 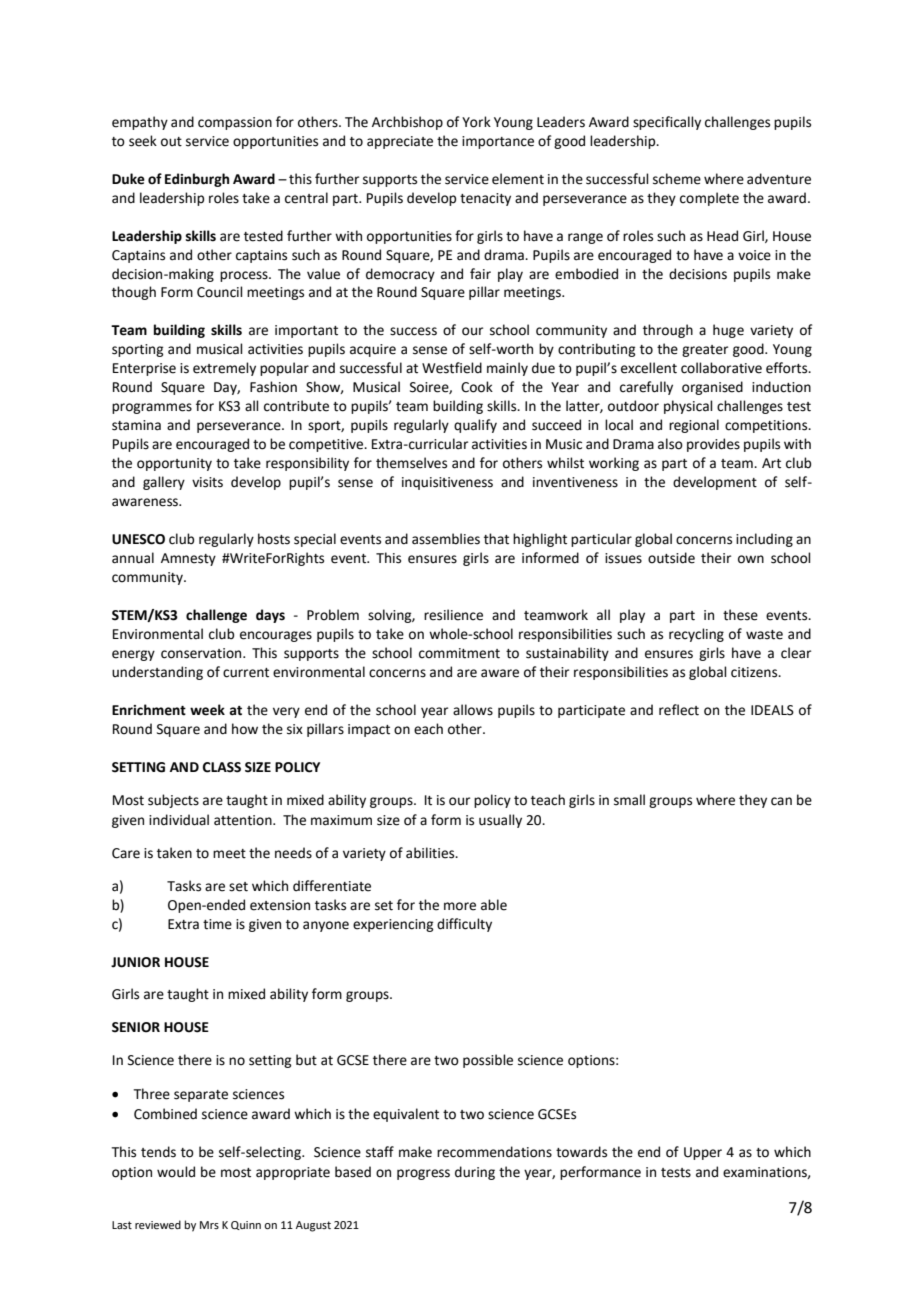 I want to click on can, so click(x=781, y=801).
